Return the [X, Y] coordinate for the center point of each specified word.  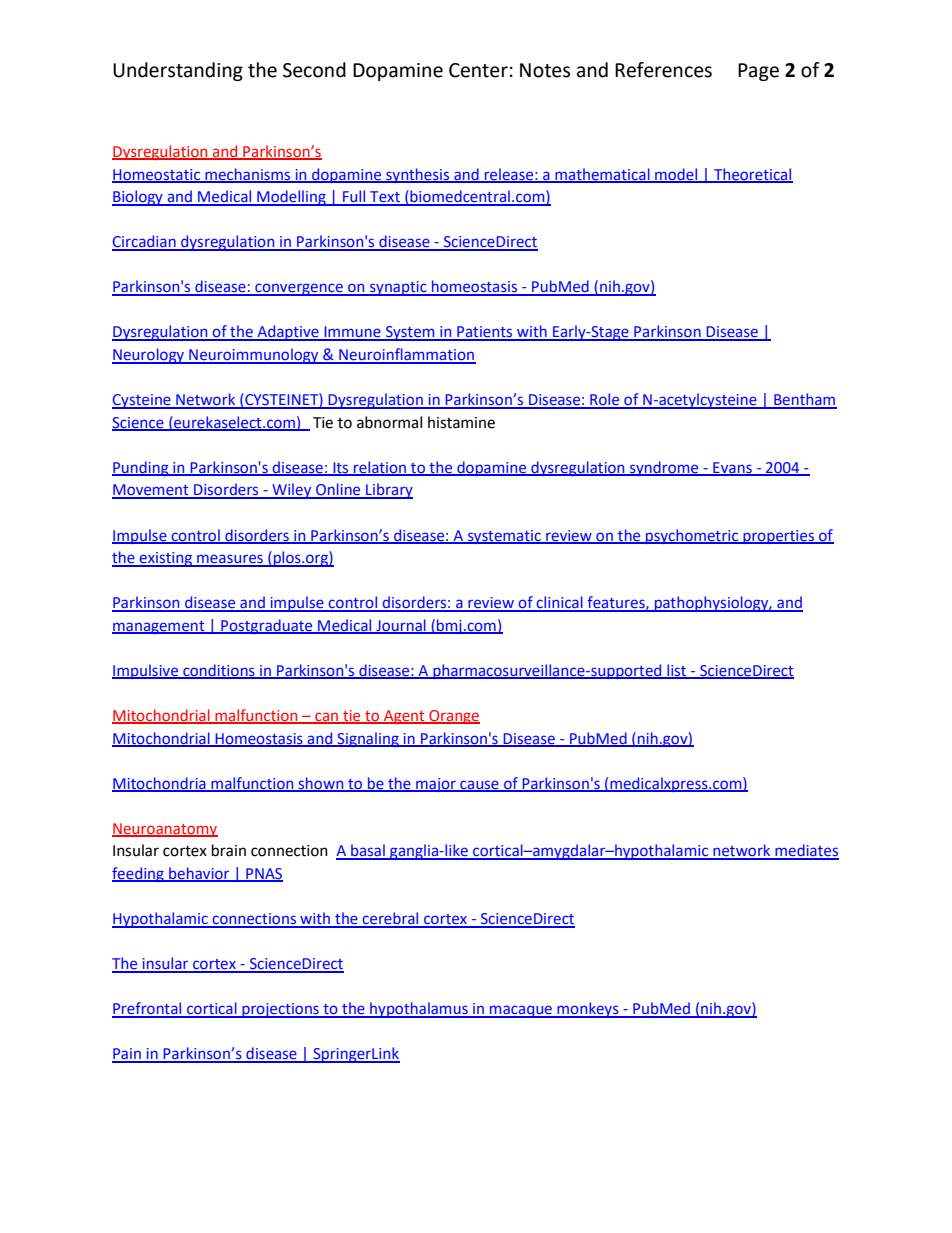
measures [230, 560]
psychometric [692, 536]
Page [758, 72]
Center [478, 70]
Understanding [178, 71]
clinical [560, 603]
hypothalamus [419, 1010]
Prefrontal [148, 1009]
